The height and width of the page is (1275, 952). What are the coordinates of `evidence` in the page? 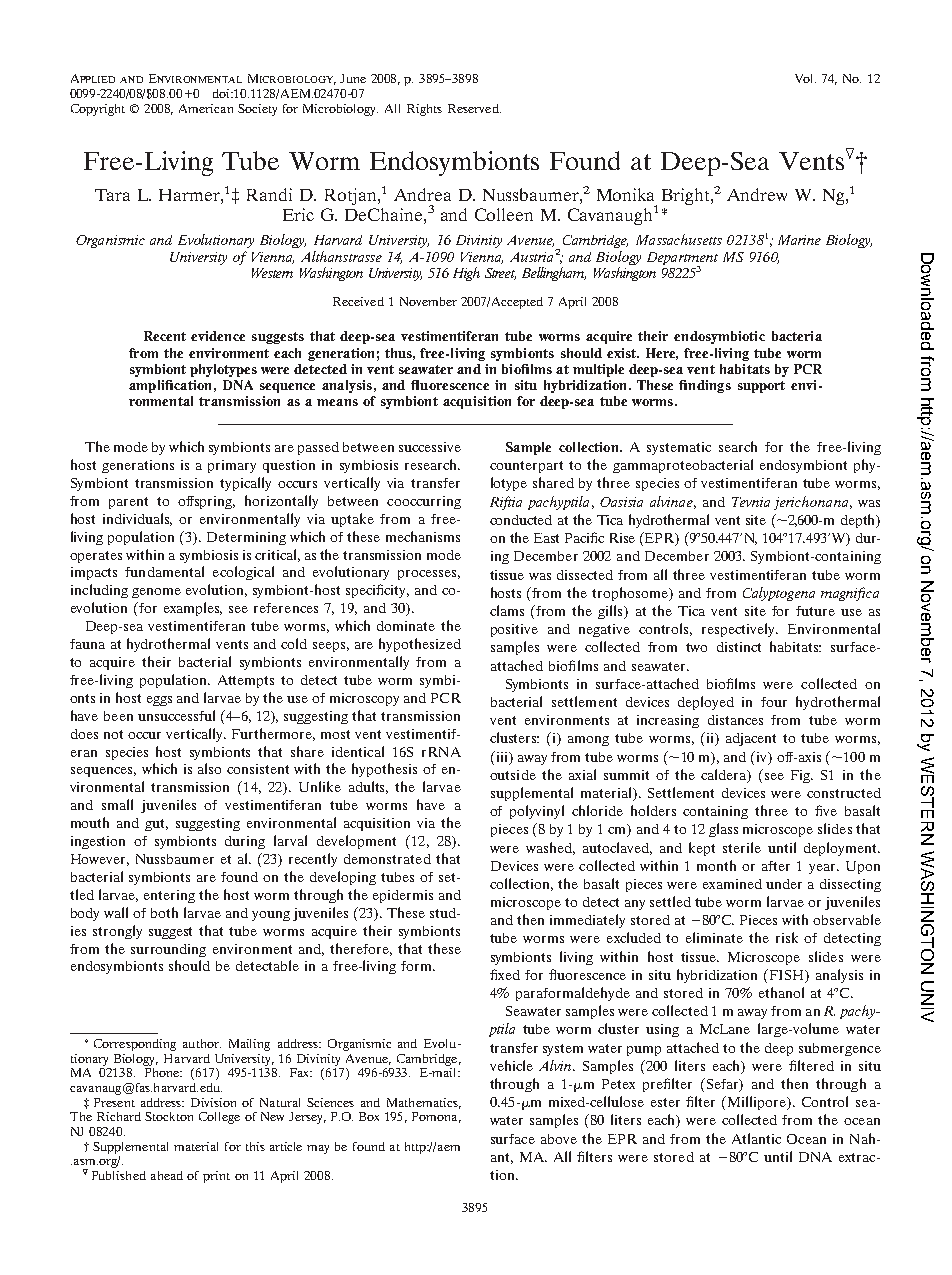 It's located at (218, 336).
